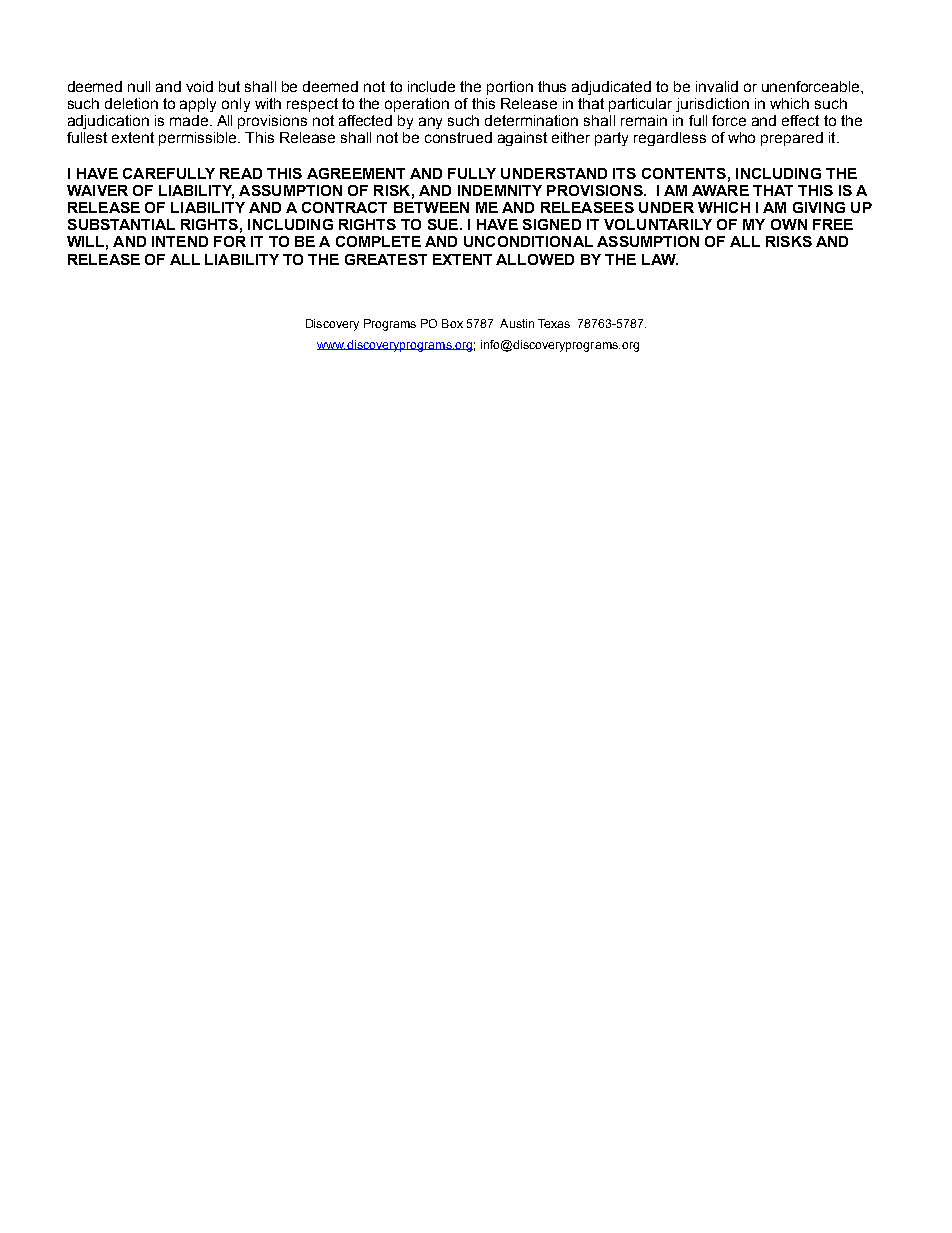 The image size is (952, 1233). I want to click on invalid, so click(717, 86).
